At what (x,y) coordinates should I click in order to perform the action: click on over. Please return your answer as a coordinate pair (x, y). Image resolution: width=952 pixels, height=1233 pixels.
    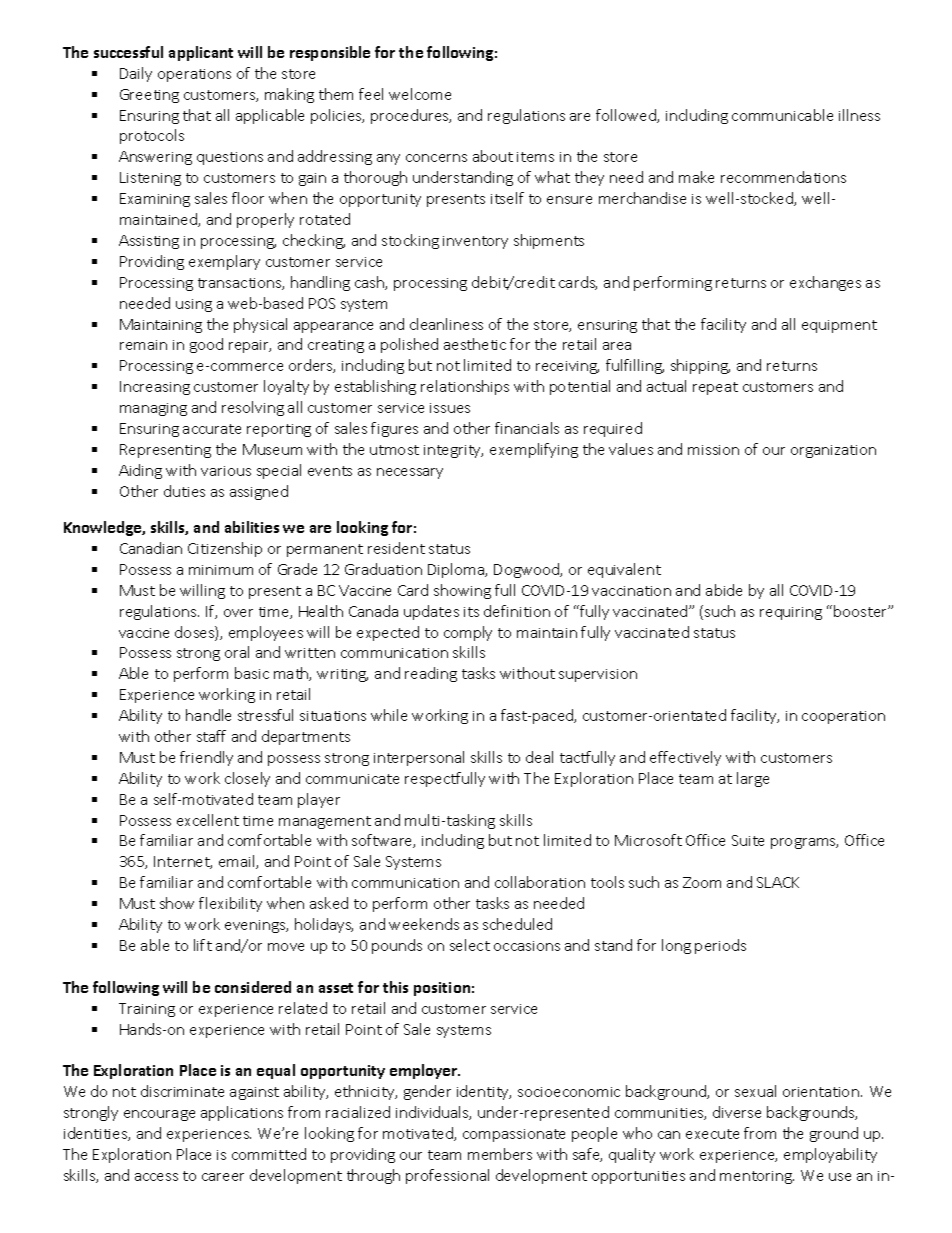
    Looking at the image, I should click on (238, 613).
